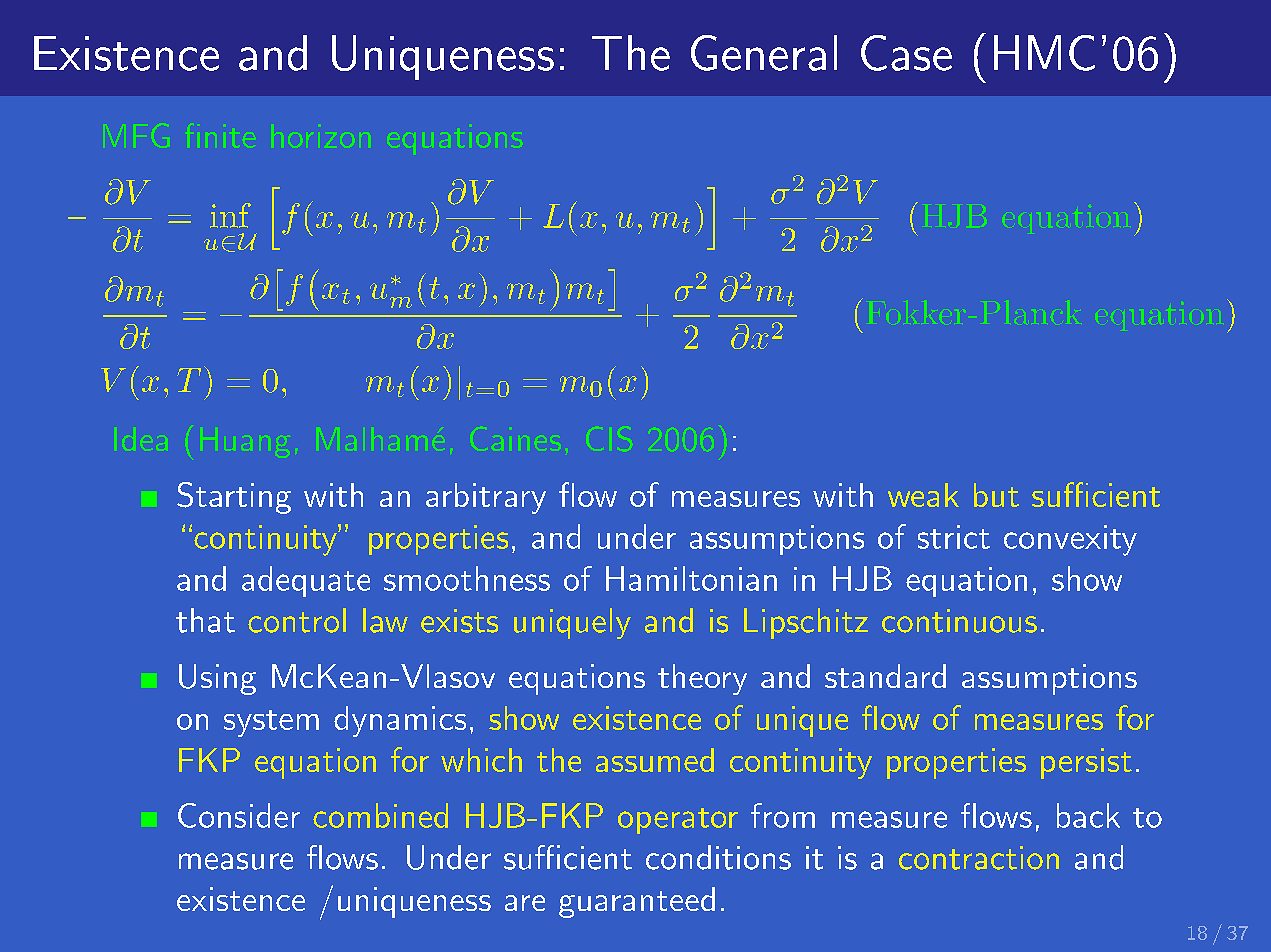 This screenshot has height=952, width=1271. What do you see at coordinates (979, 858) in the screenshot?
I see `contraction` at bounding box center [979, 858].
